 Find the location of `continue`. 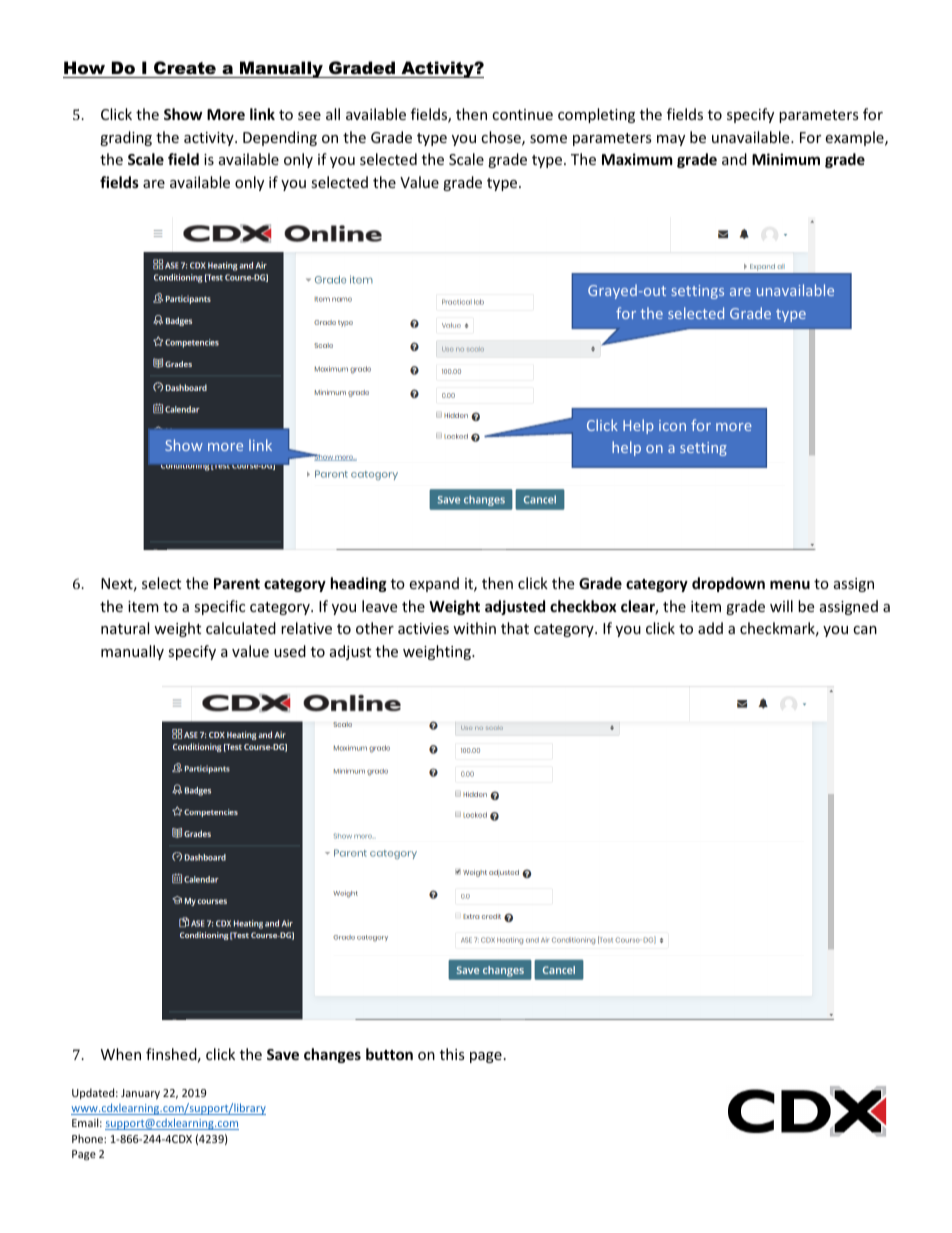

continue is located at coordinates (522, 114).
